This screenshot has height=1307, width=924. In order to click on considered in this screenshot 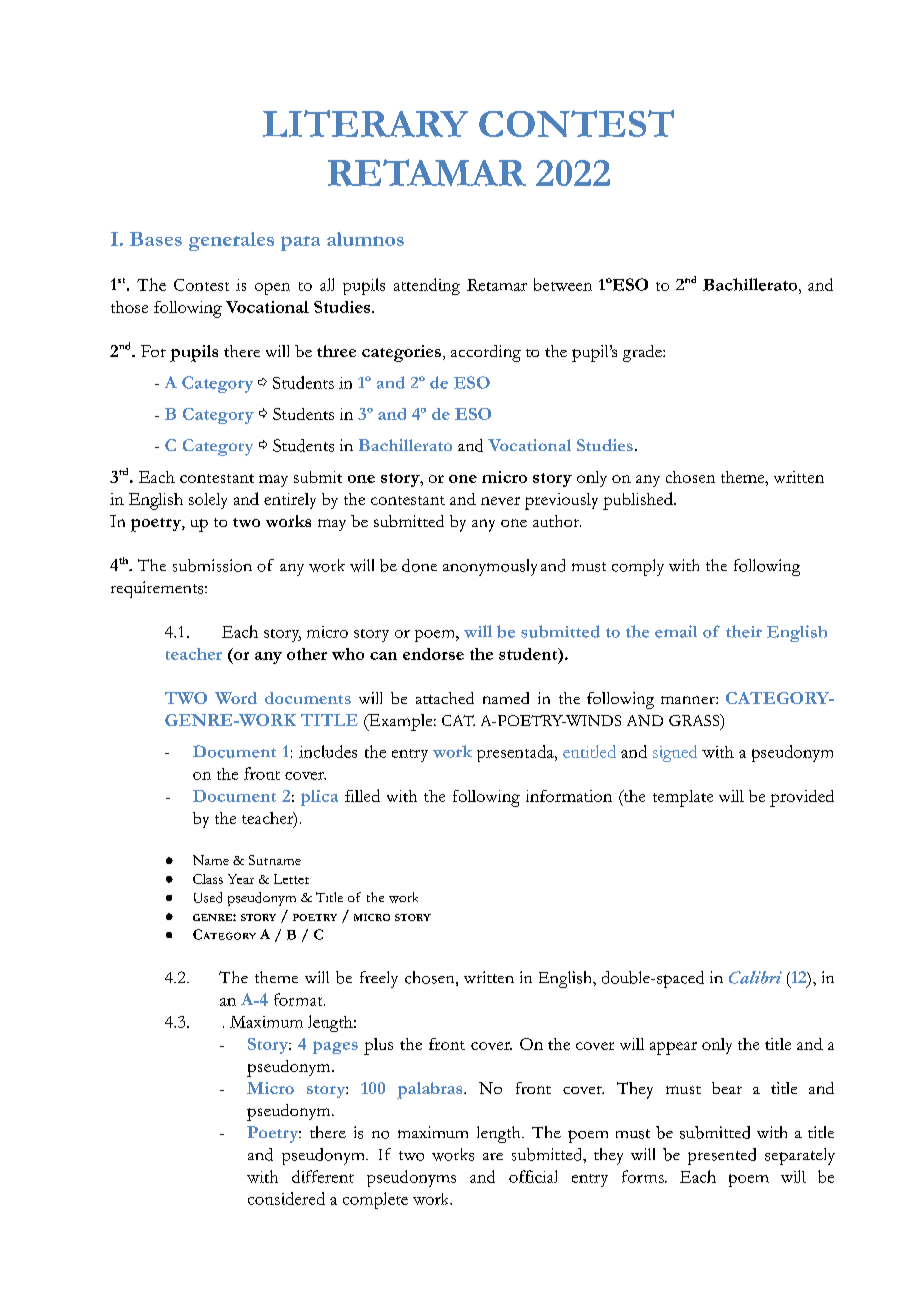, I will do `click(286, 1198)`.
